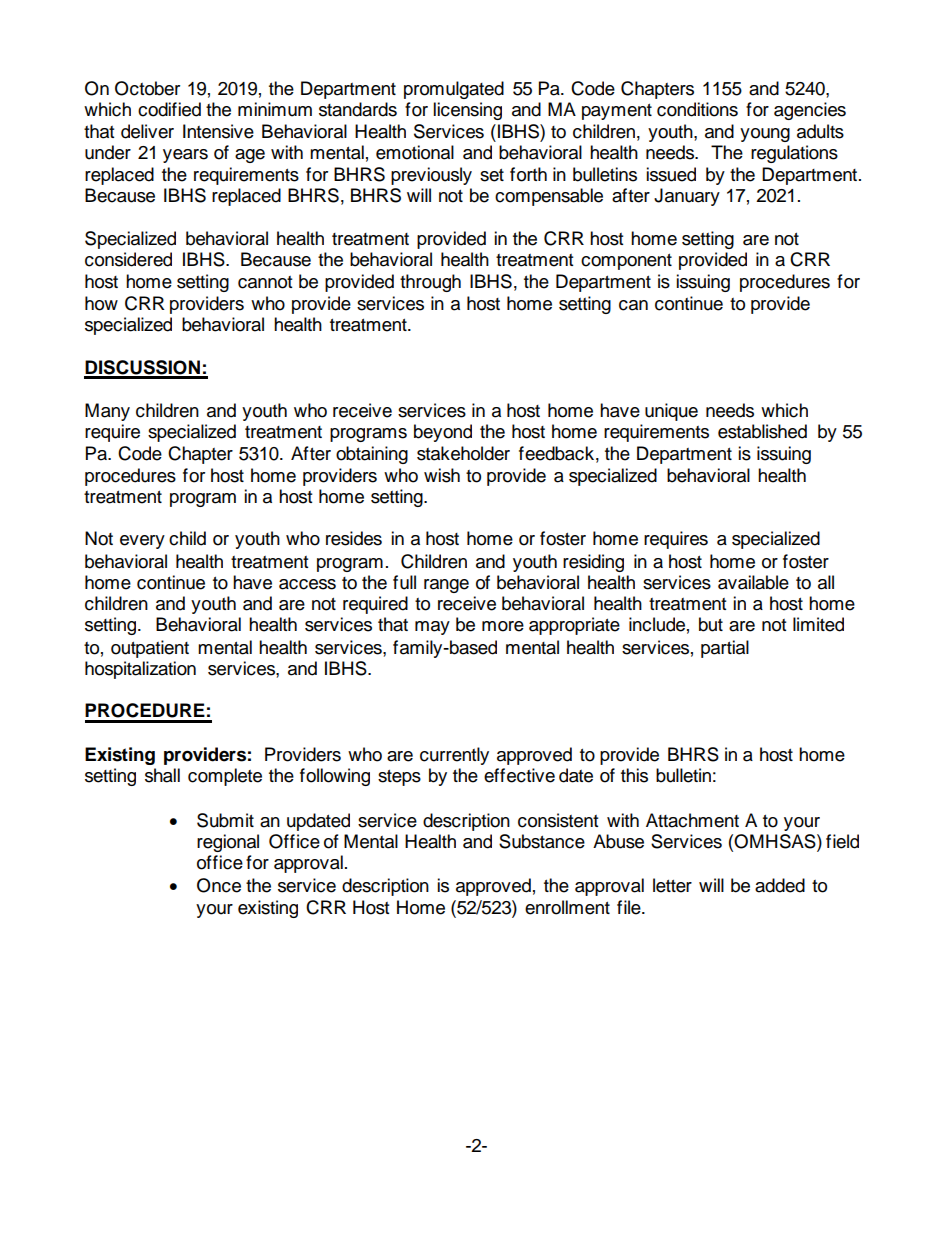 The height and width of the page is (1233, 952). Describe the element at coordinates (467, 111) in the page. I see `licensing` at that location.
